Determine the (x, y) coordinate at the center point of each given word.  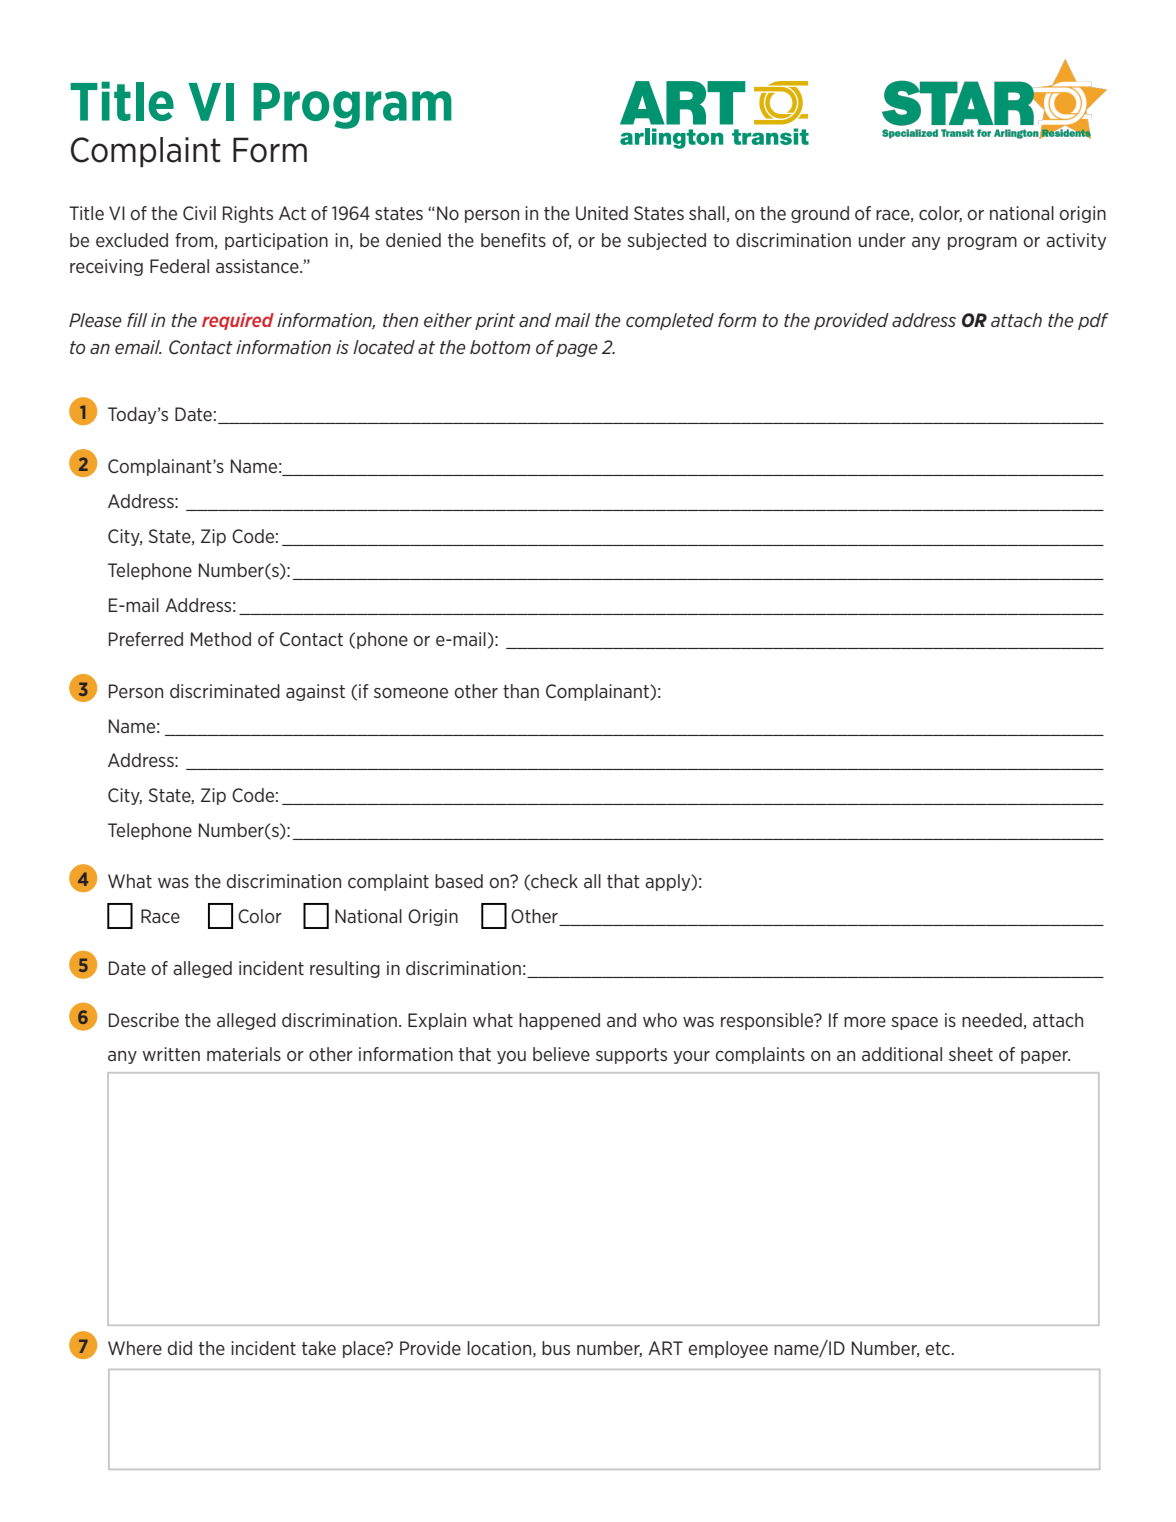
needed (992, 1020)
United (602, 213)
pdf (1093, 321)
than (521, 691)
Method (221, 639)
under (882, 240)
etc (939, 1348)
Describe (144, 1020)
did (180, 1348)
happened (559, 1021)
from (194, 240)
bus (556, 1348)
